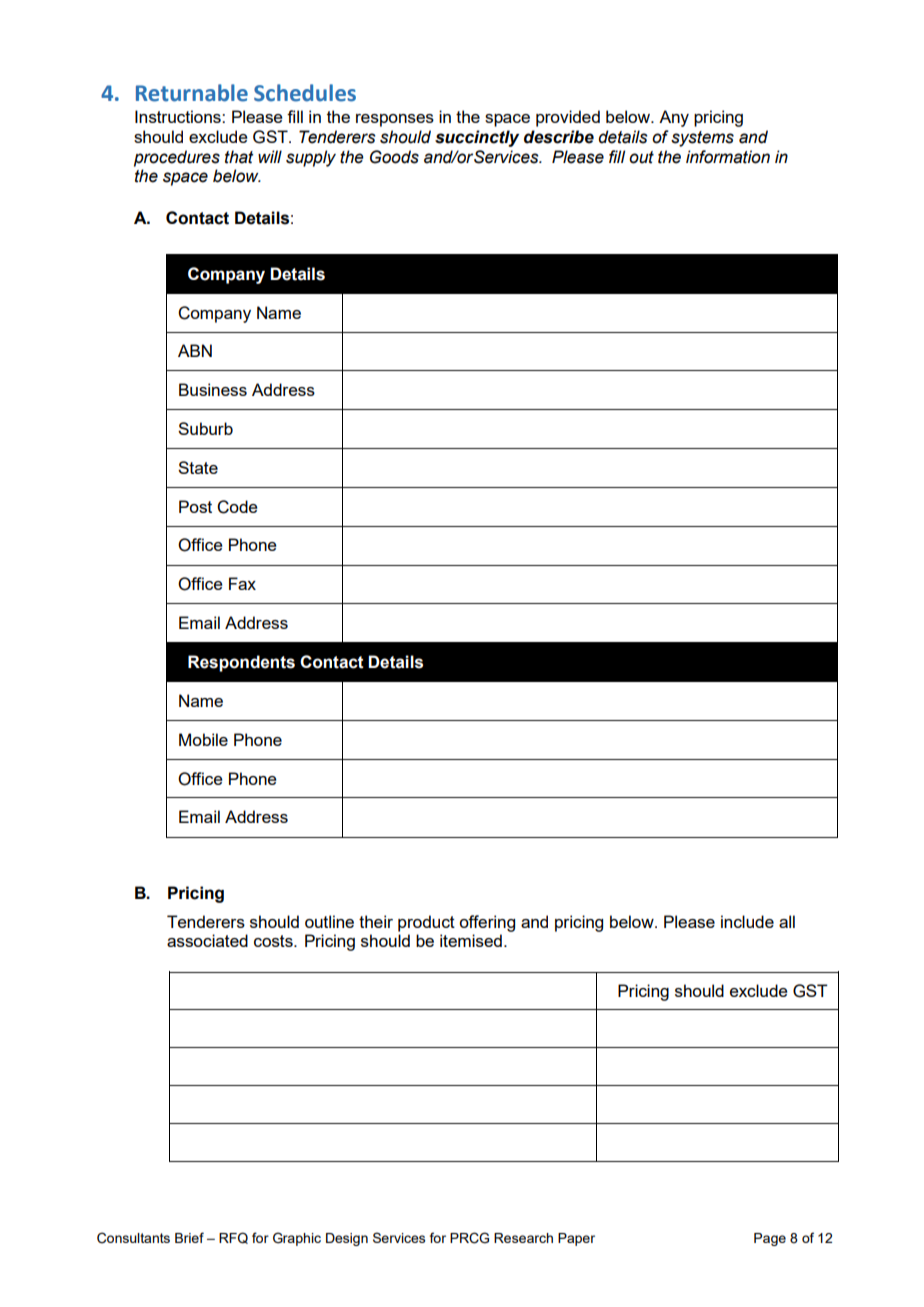 The width and height of the page is (924, 1307). I want to click on succinctly, so click(477, 138).
